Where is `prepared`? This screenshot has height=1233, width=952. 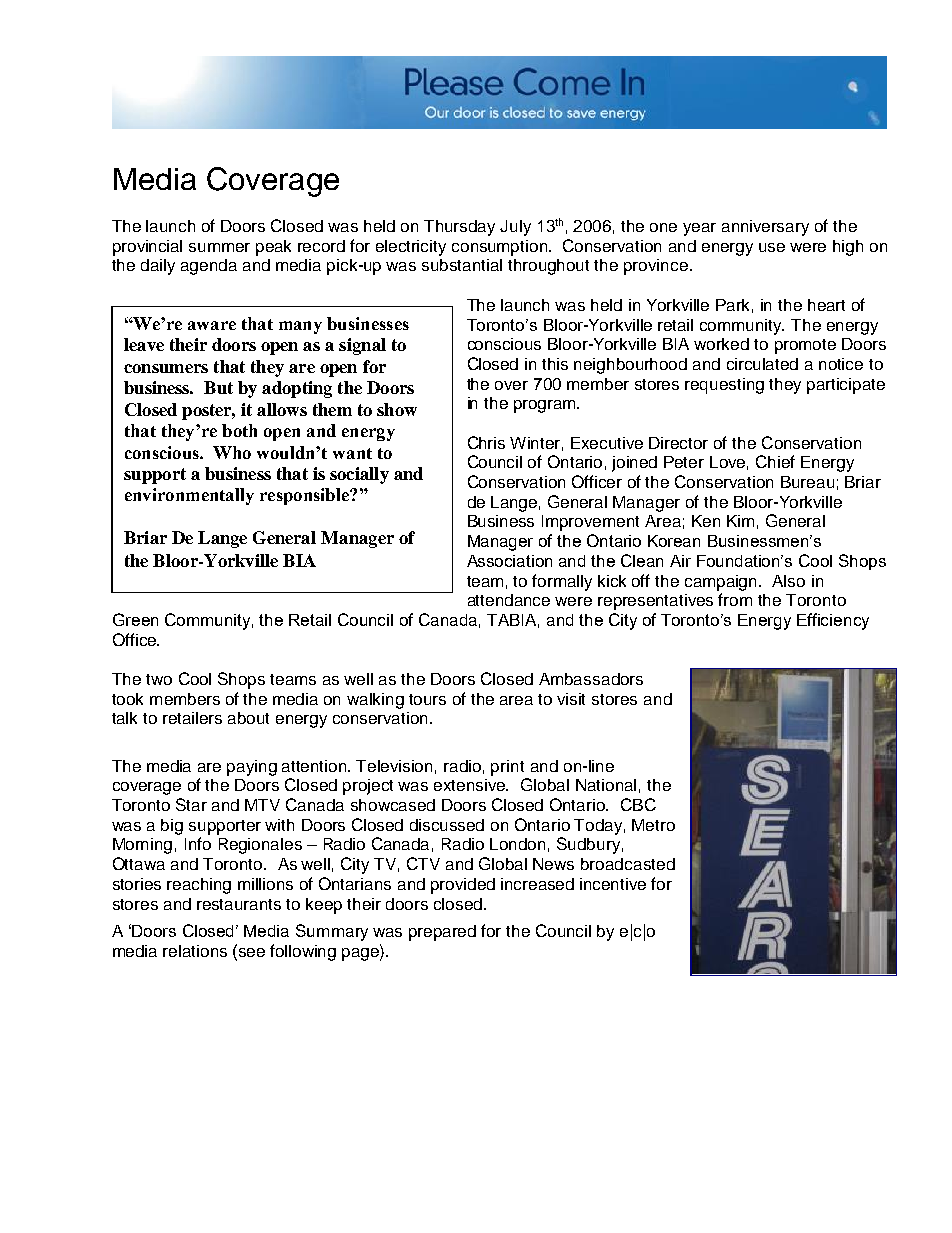 prepared is located at coordinates (442, 933).
